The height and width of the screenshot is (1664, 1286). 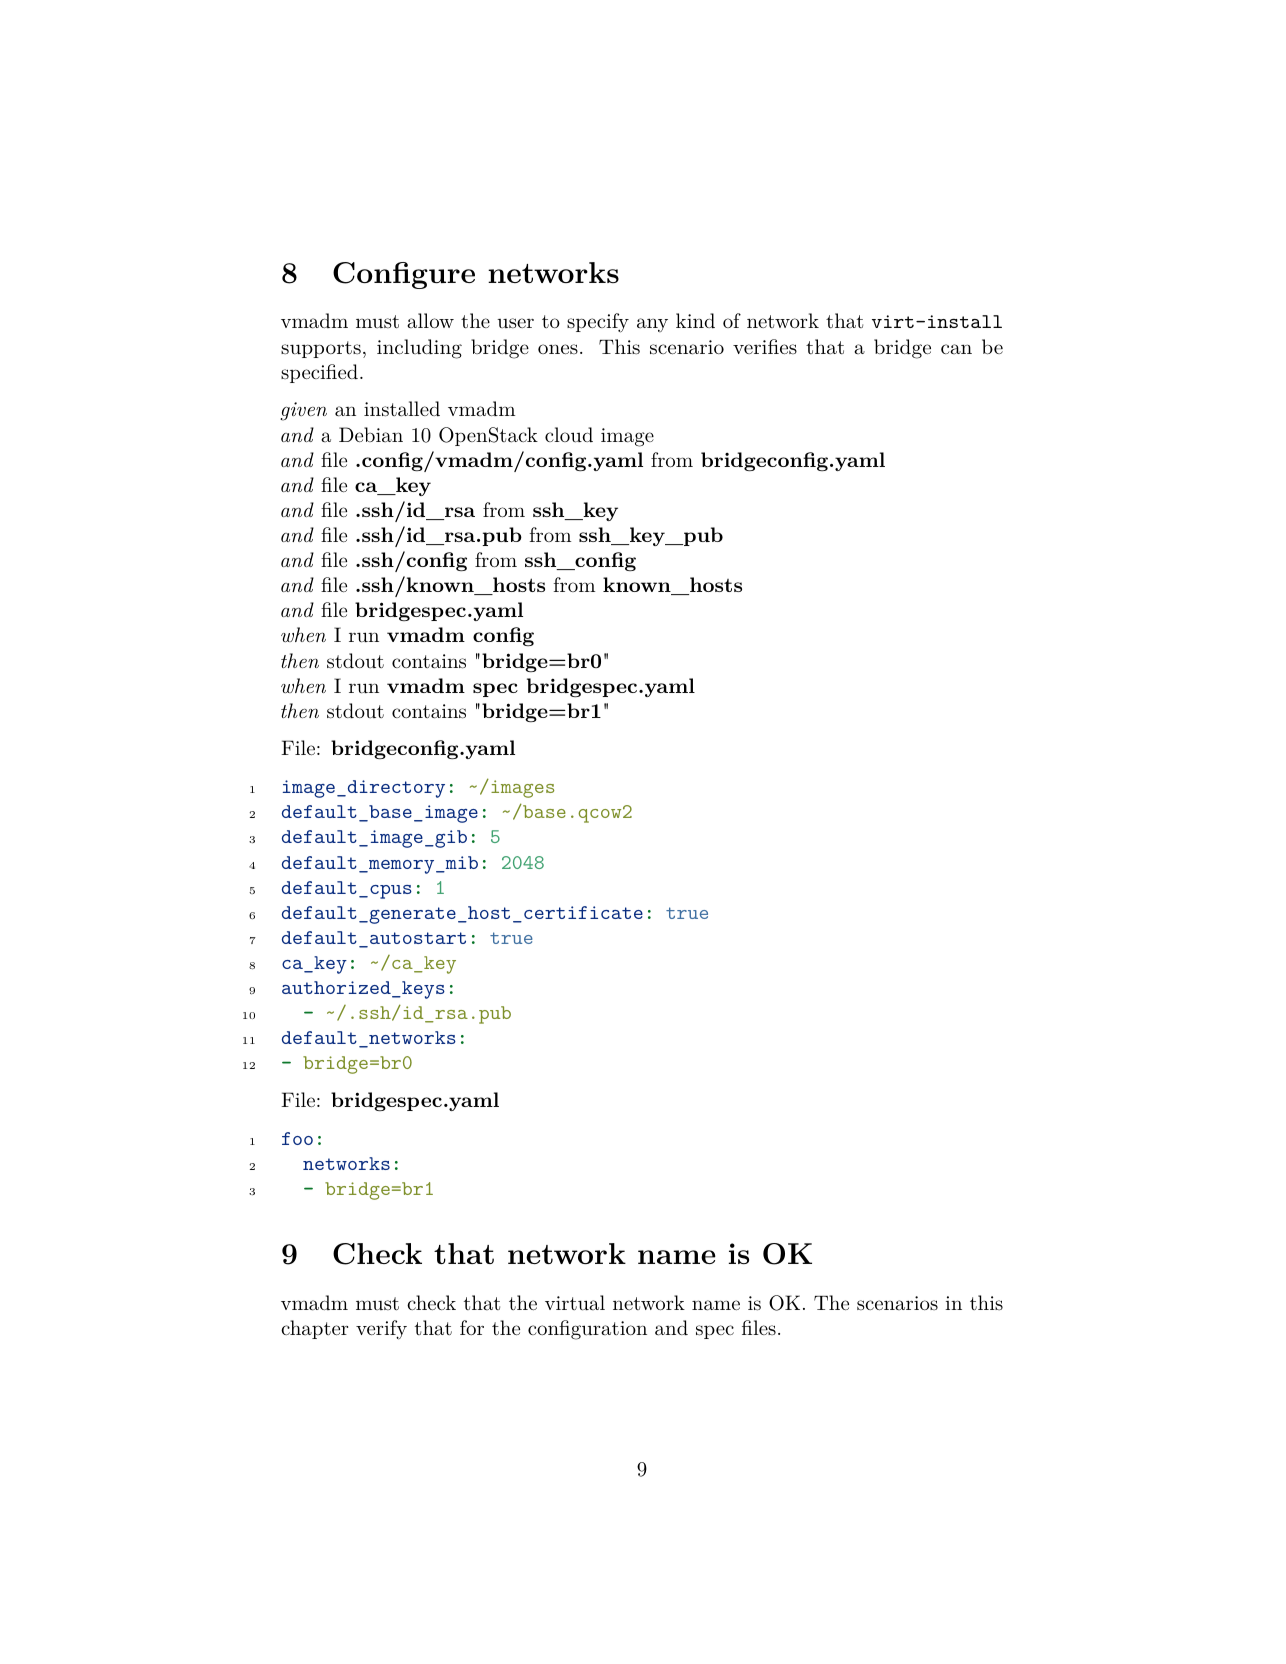 What do you see at coordinates (515, 323) in the screenshot?
I see `user` at bounding box center [515, 323].
